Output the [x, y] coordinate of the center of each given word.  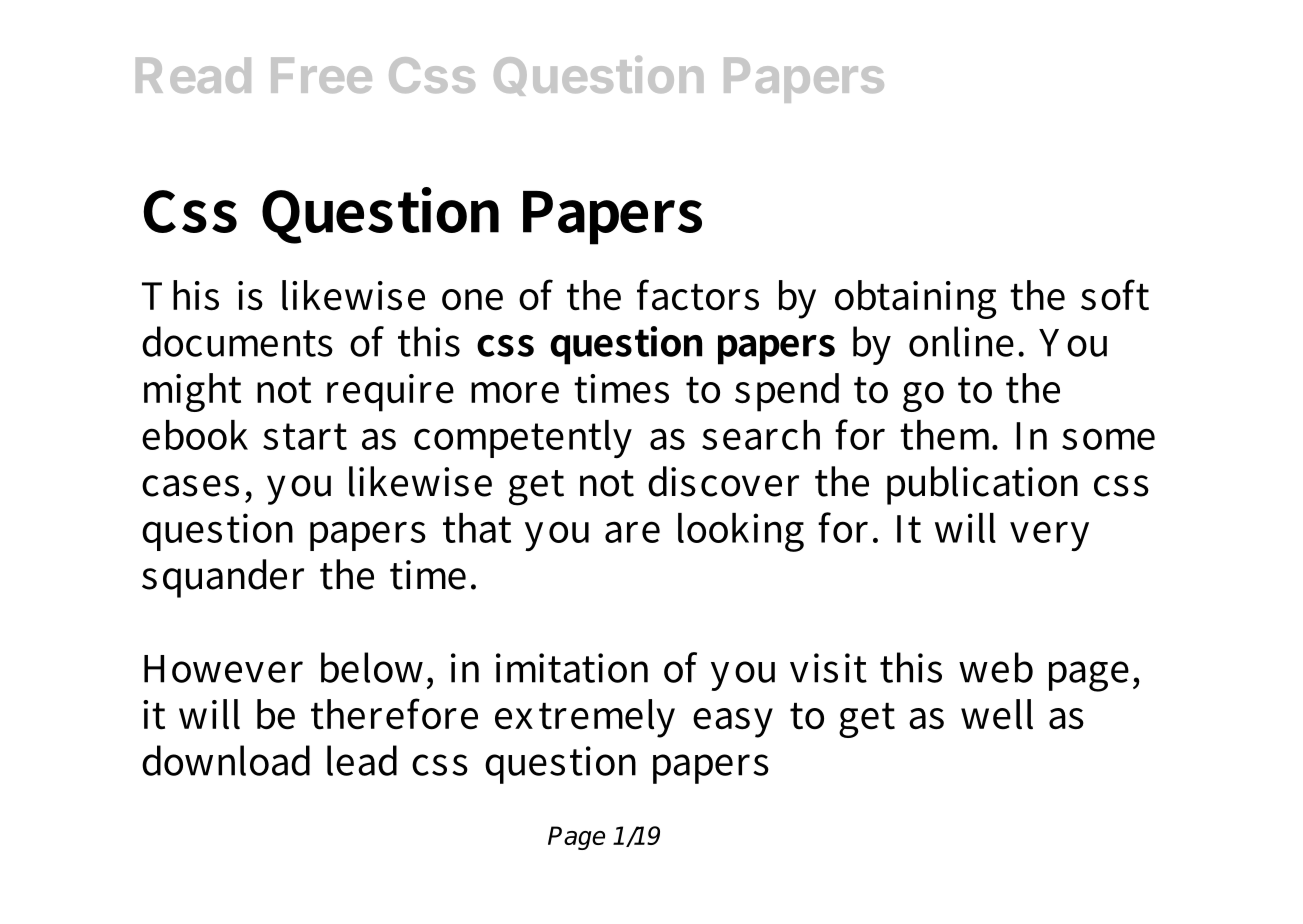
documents [237, 341]
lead [362, 760]
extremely [585, 718]
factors [698, 295]
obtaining [915, 299]
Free [321, 75]
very [1049, 536]
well [997, 714]
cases [190, 486]
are [632, 532]
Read [193, 75]
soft [1115, 295]
